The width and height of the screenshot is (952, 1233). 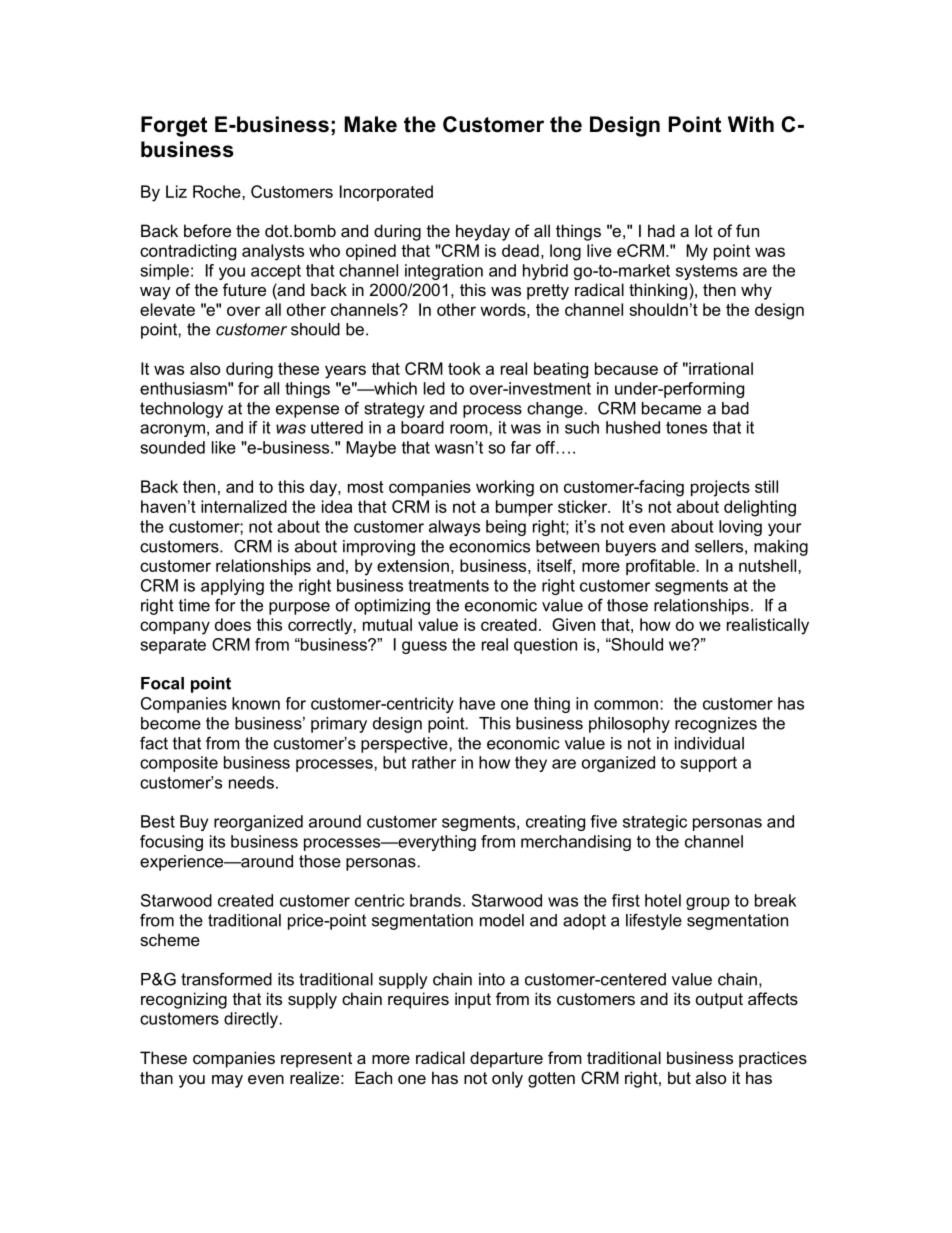 What do you see at coordinates (218, 191) in the screenshot?
I see `Roche` at bounding box center [218, 191].
